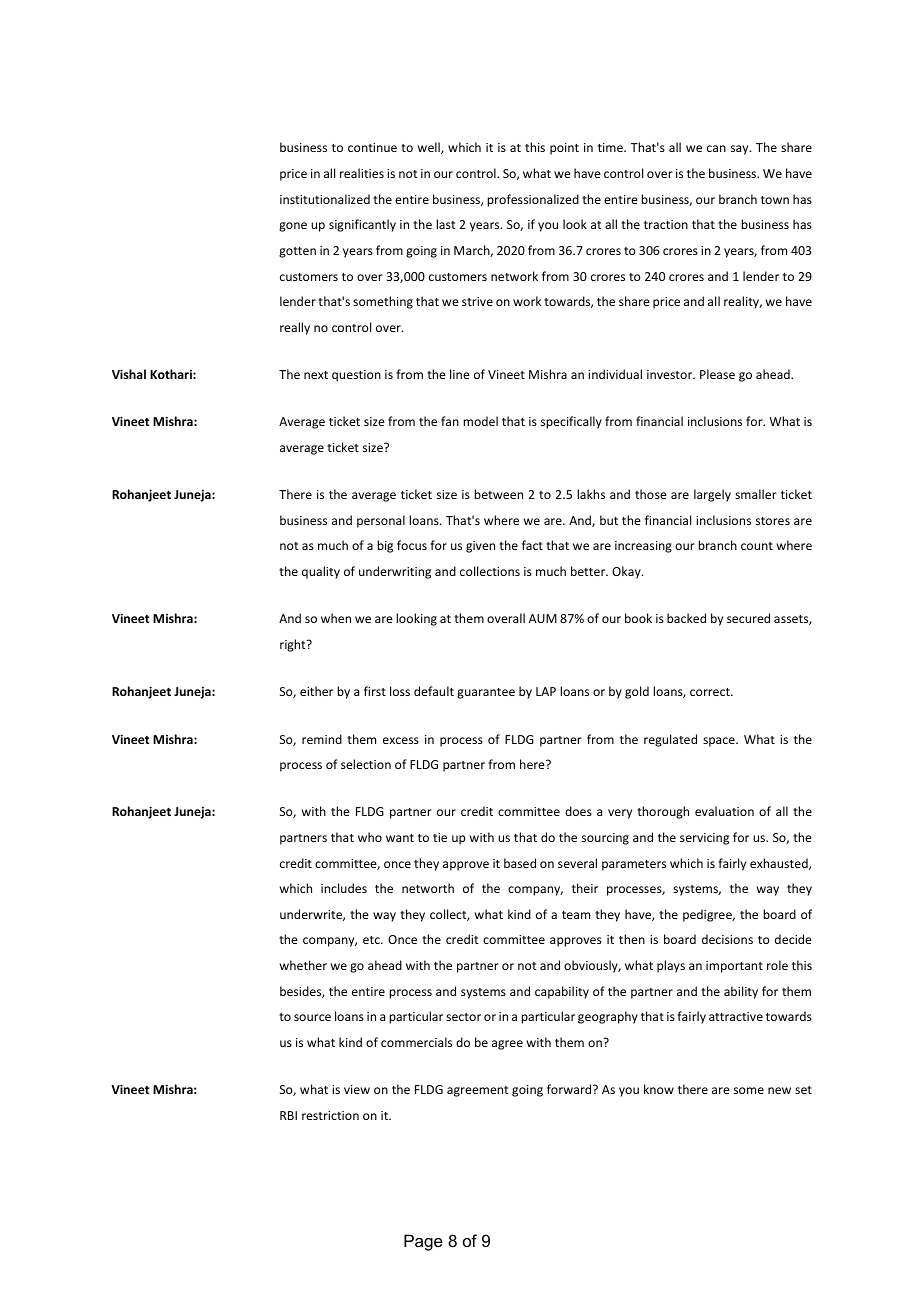 This screenshot has width=924, height=1307. Describe the element at coordinates (293, 227) in the screenshot. I see `gone` at that location.
